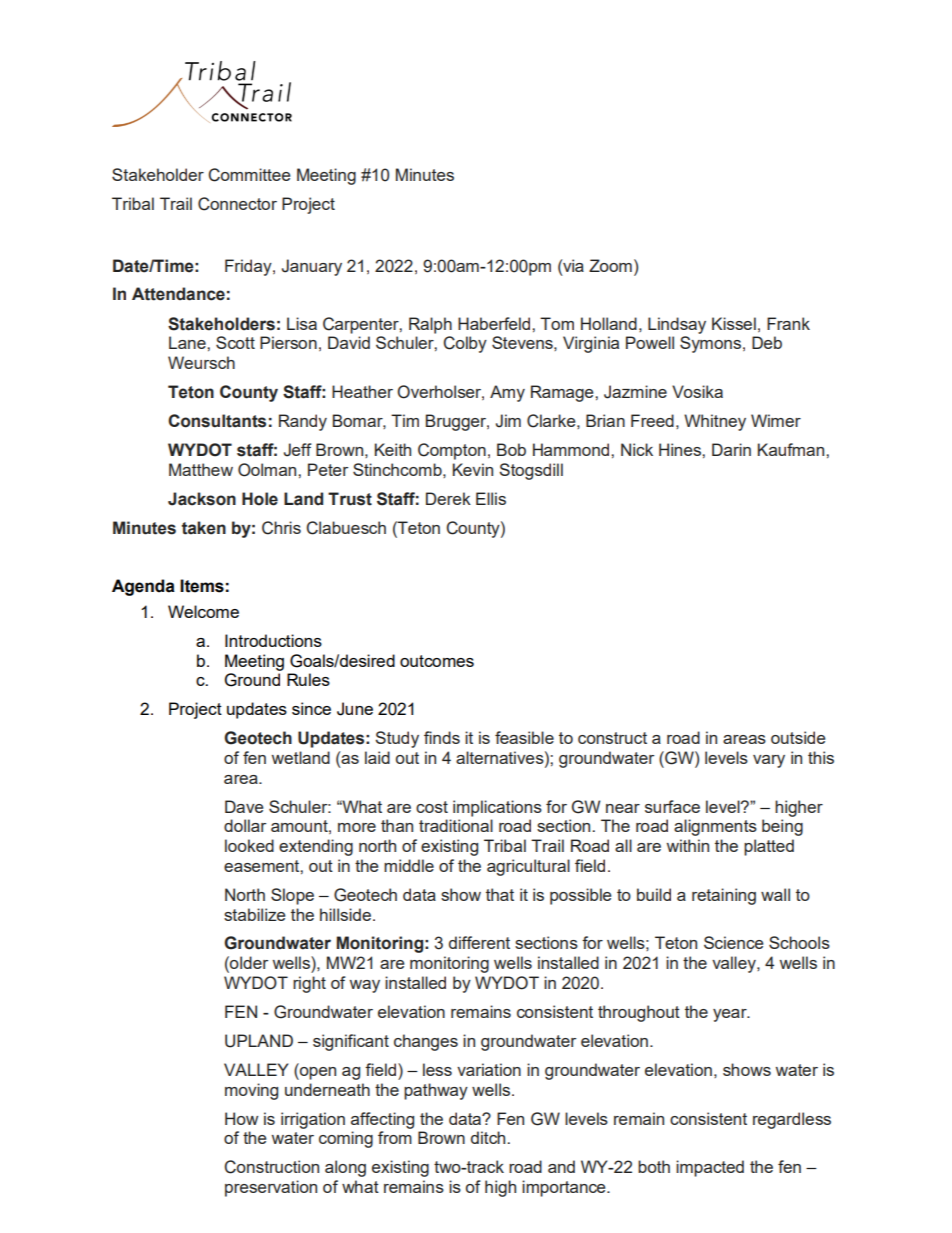 The height and width of the screenshot is (1233, 952). Describe the element at coordinates (610, 265) in the screenshot. I see `Zoom` at that location.
